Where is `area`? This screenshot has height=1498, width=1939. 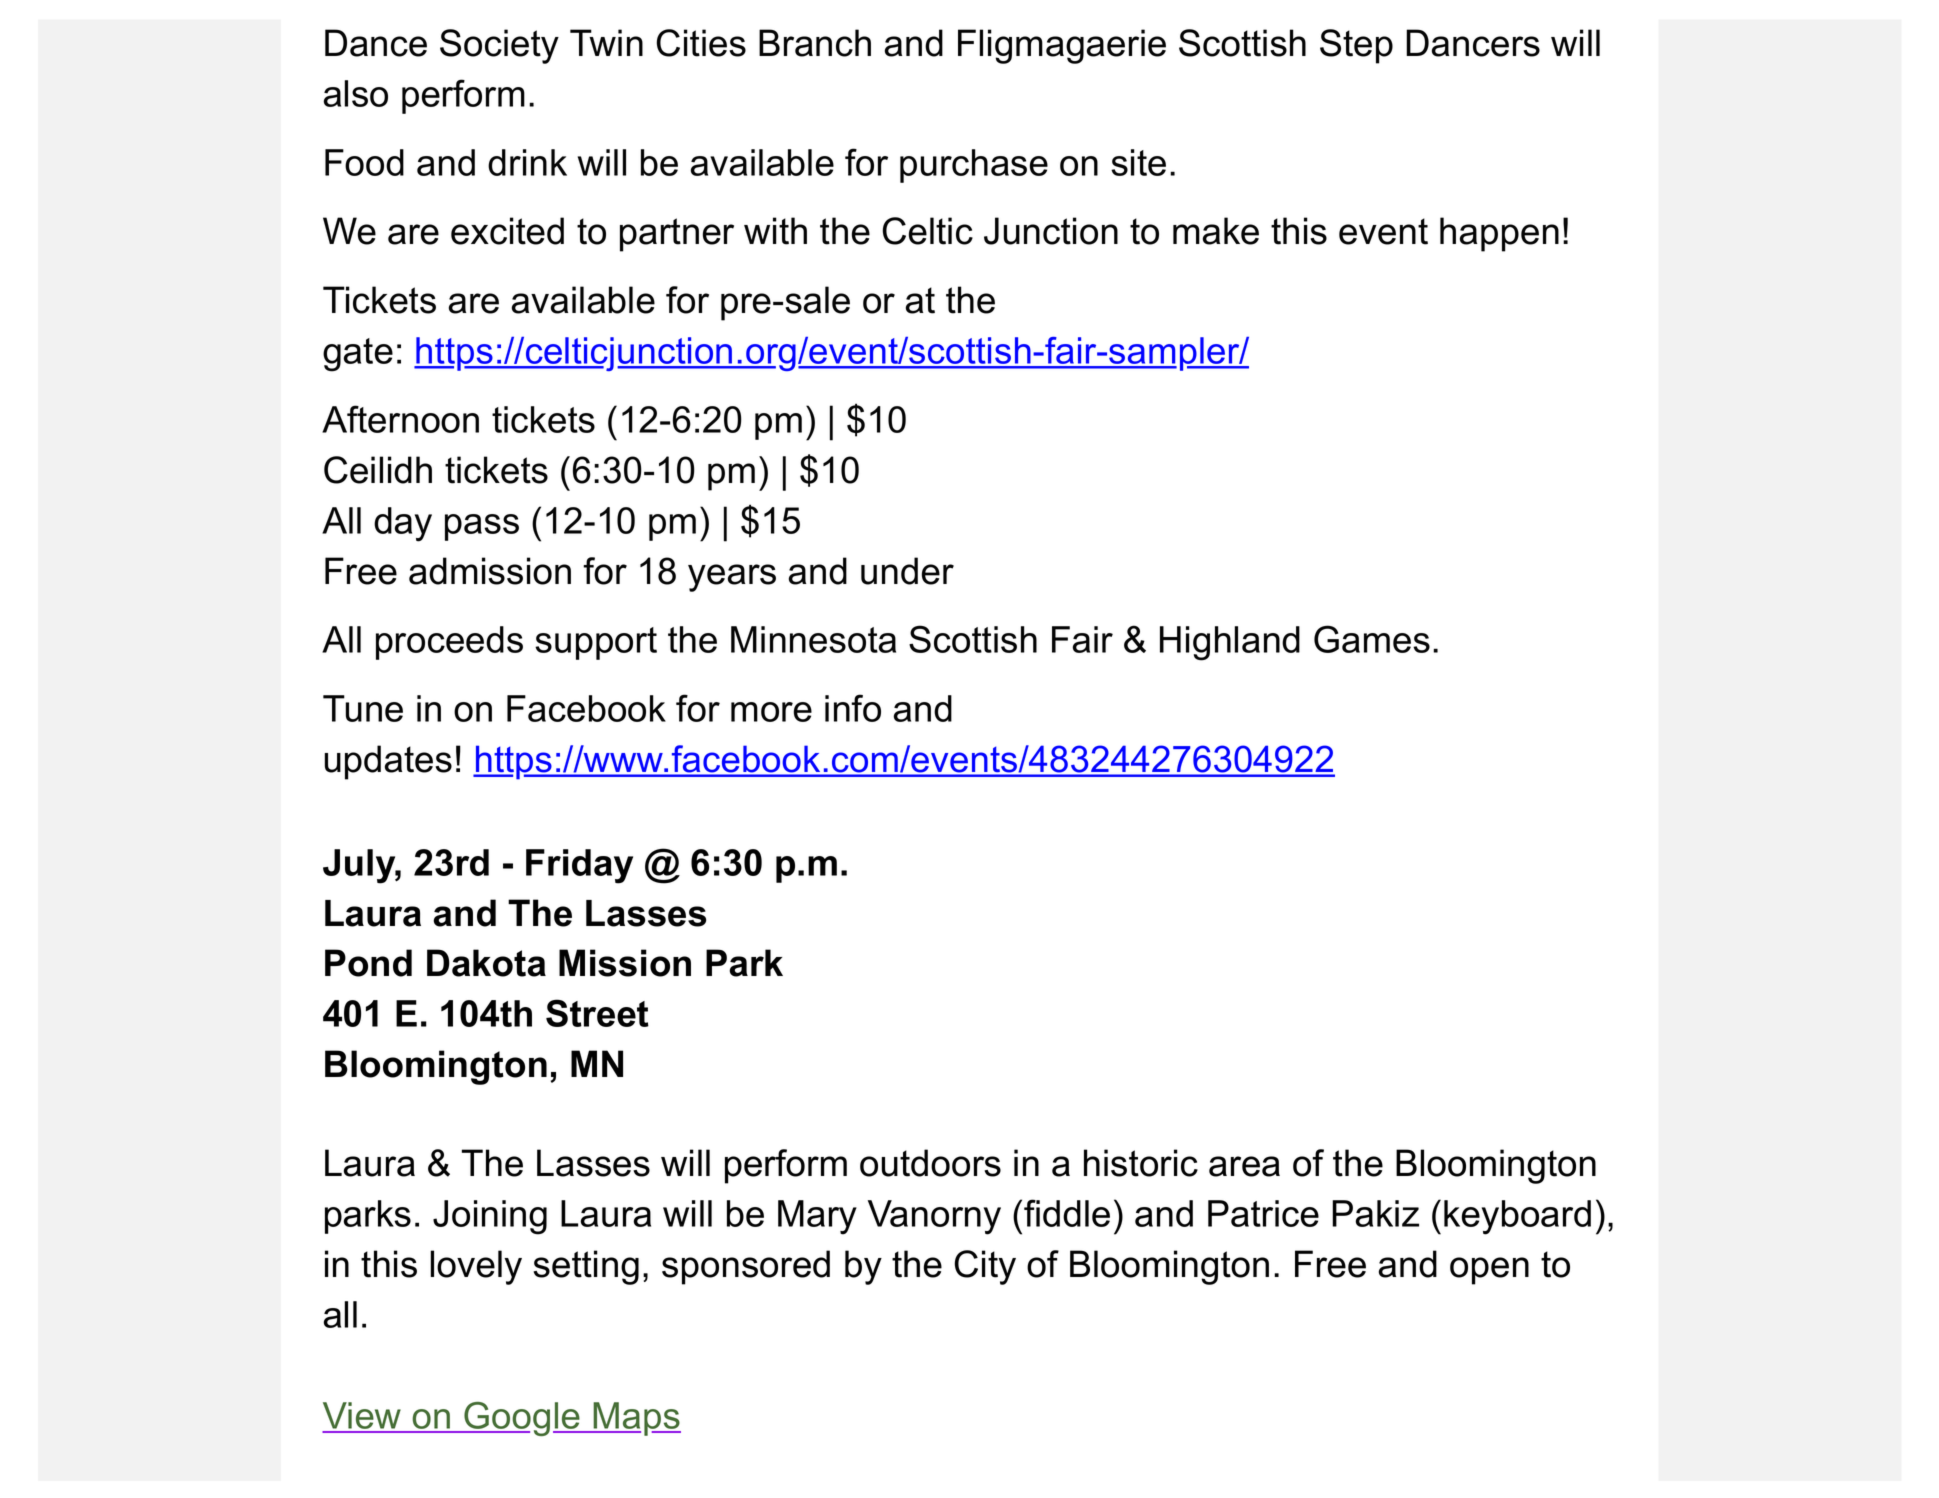
area is located at coordinates (1244, 1166).
